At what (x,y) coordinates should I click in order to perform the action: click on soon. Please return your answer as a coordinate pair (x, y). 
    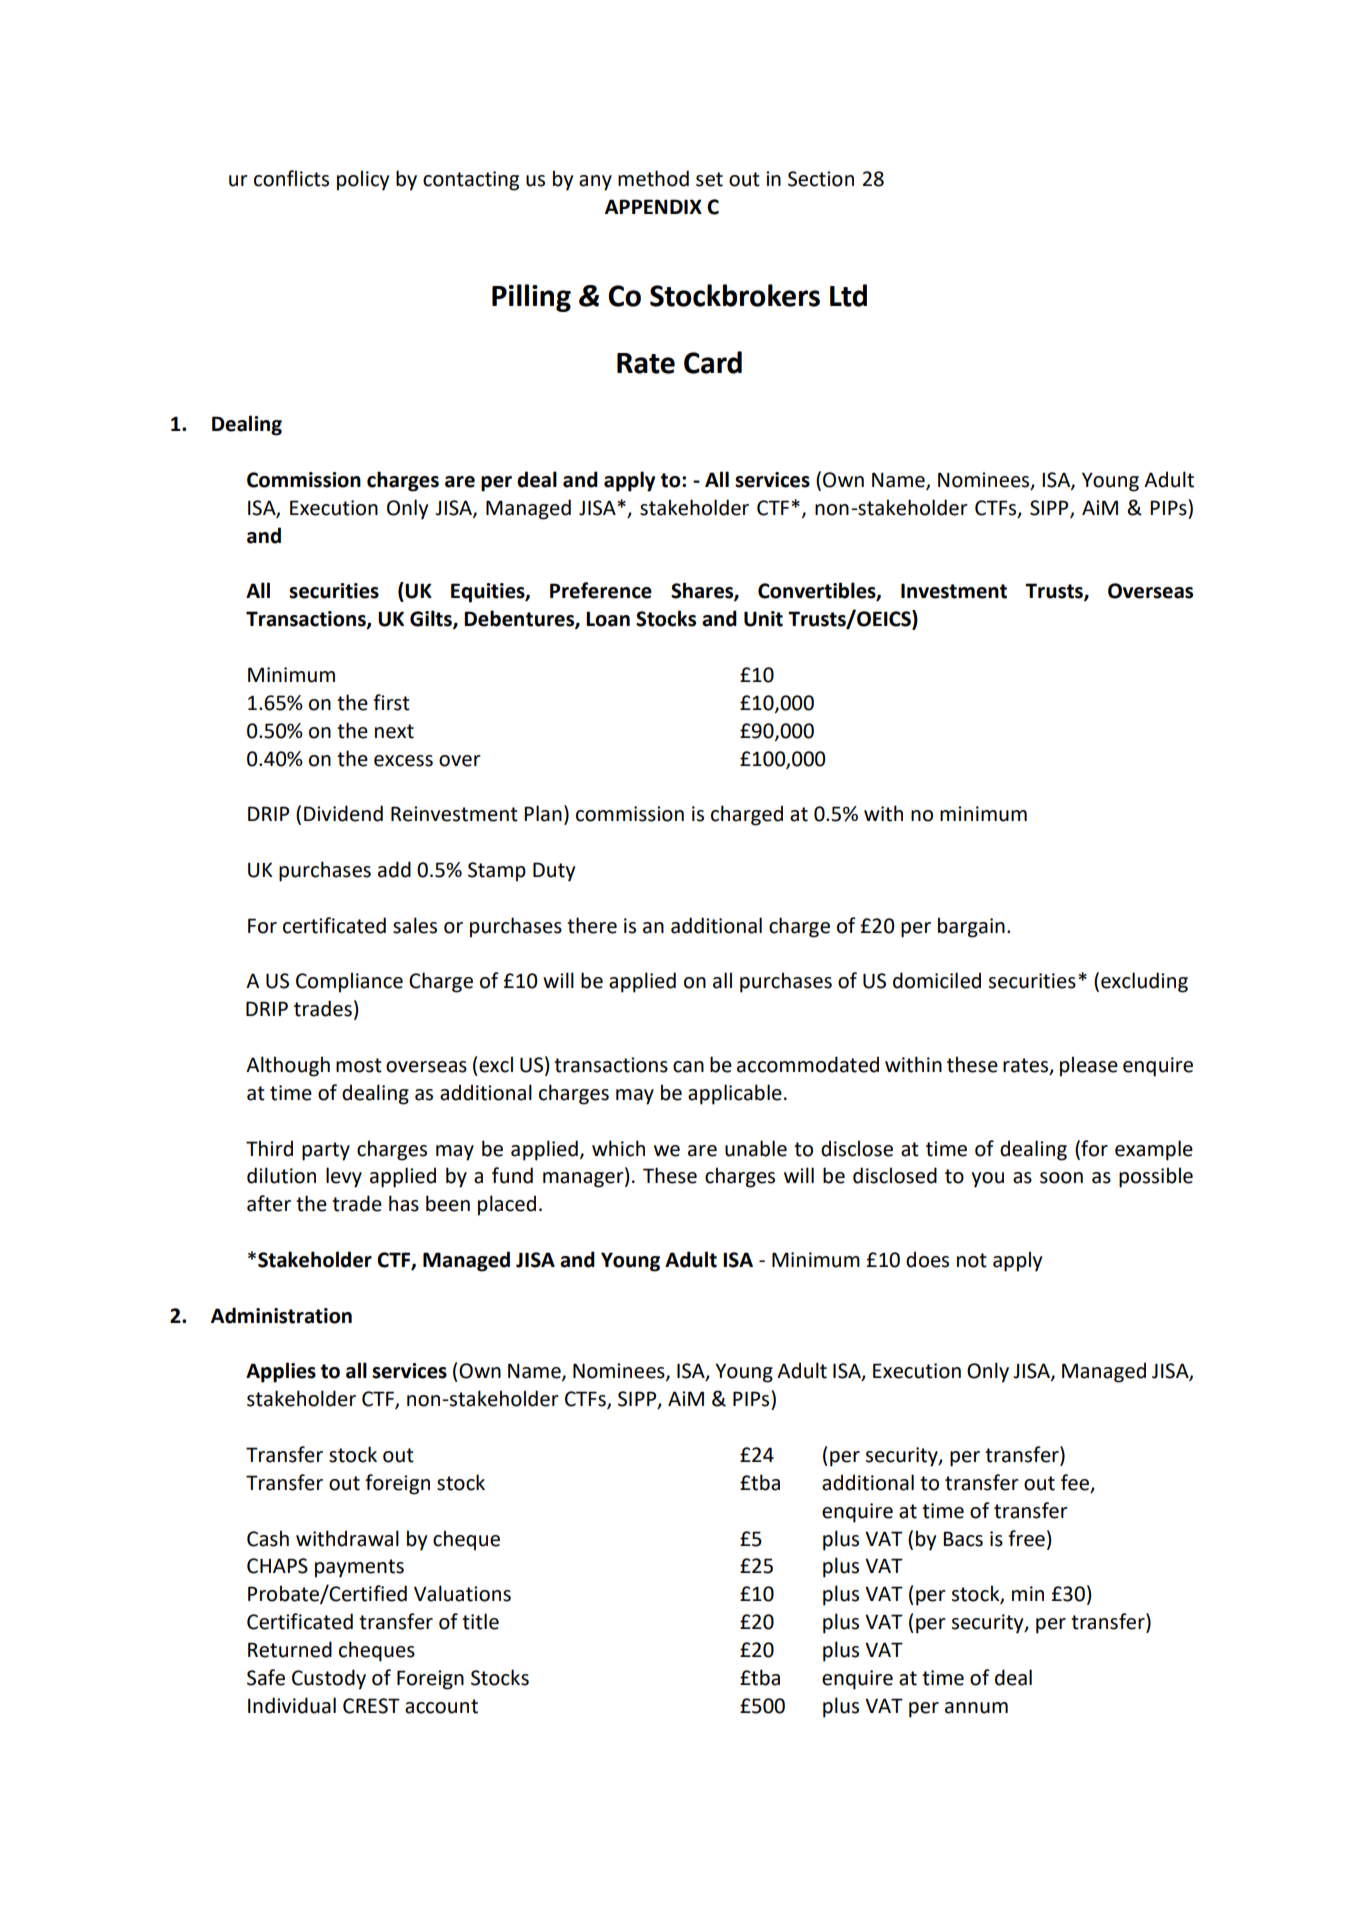
    Looking at the image, I should click on (1061, 1178).
